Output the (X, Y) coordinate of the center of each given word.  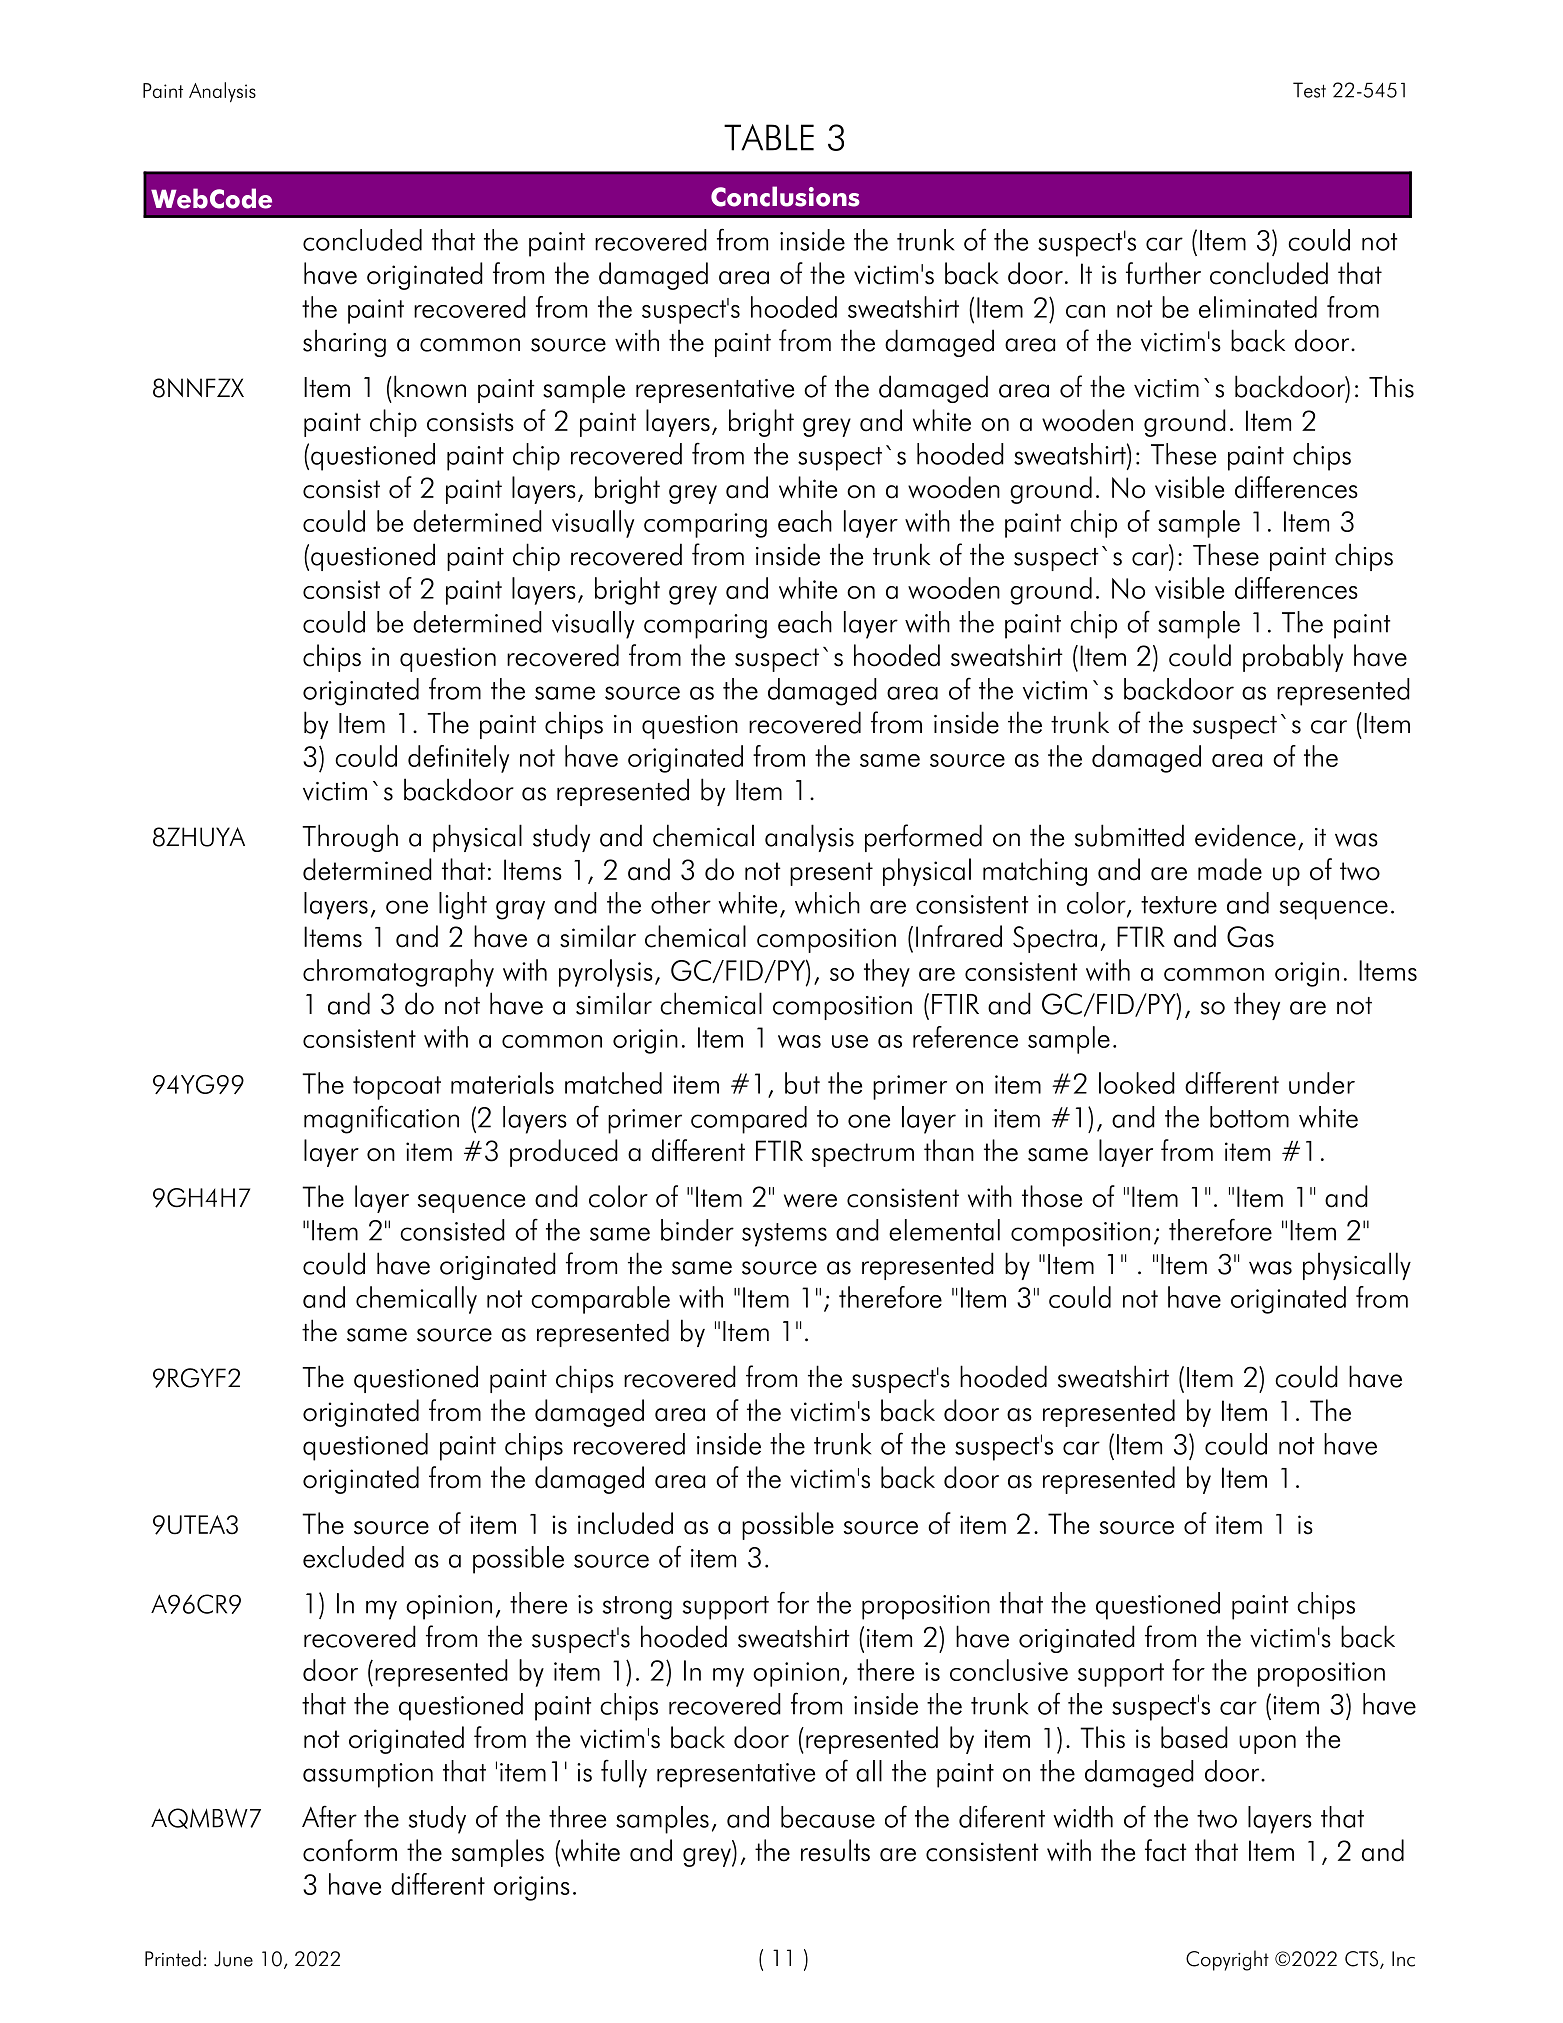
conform (350, 1850)
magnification (381, 1119)
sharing (344, 343)
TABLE (769, 137)
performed (923, 838)
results (835, 1850)
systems (784, 1235)
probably (1293, 658)
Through (350, 838)
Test (1309, 90)
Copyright (1227, 1960)
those (1052, 1196)
